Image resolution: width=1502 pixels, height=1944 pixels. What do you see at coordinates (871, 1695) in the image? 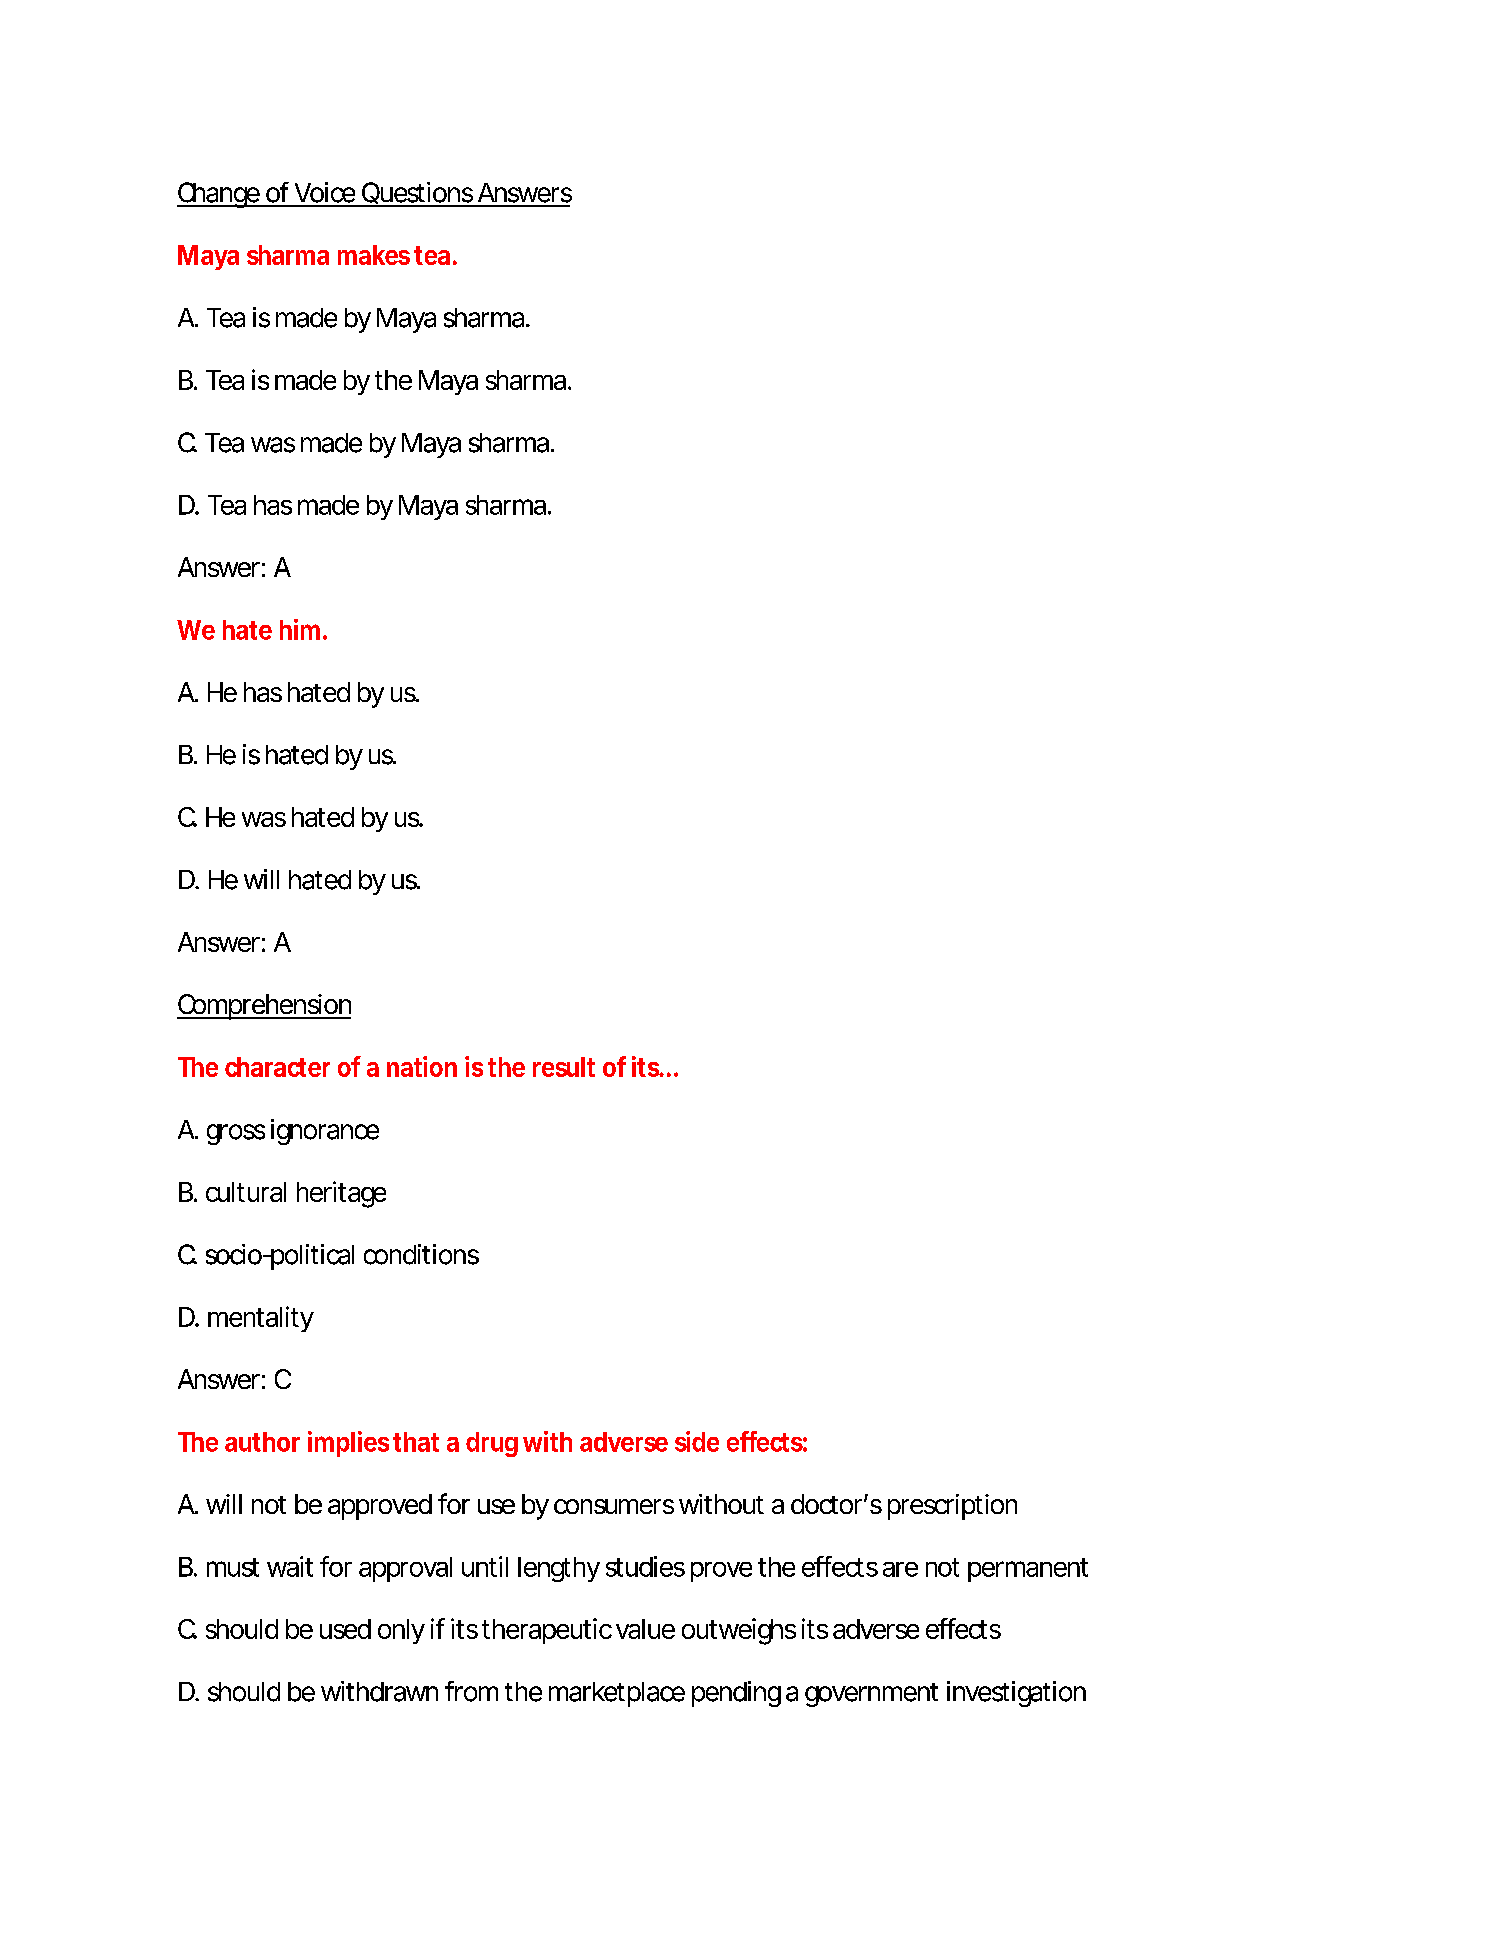
I see `government` at bounding box center [871, 1695].
